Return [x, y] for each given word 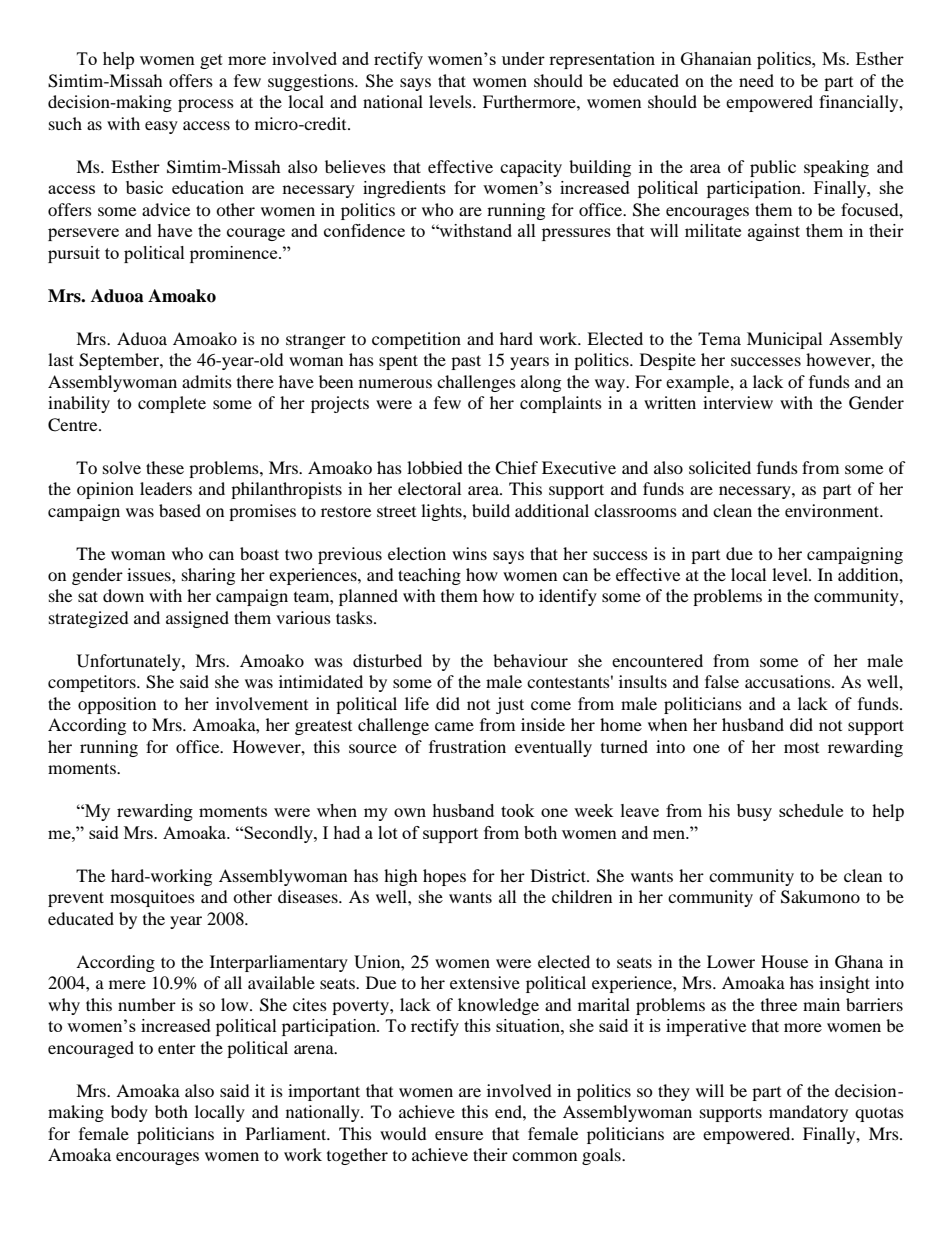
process [206, 105]
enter [177, 1048]
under [523, 58]
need [756, 80]
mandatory [808, 1113]
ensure [459, 1135]
